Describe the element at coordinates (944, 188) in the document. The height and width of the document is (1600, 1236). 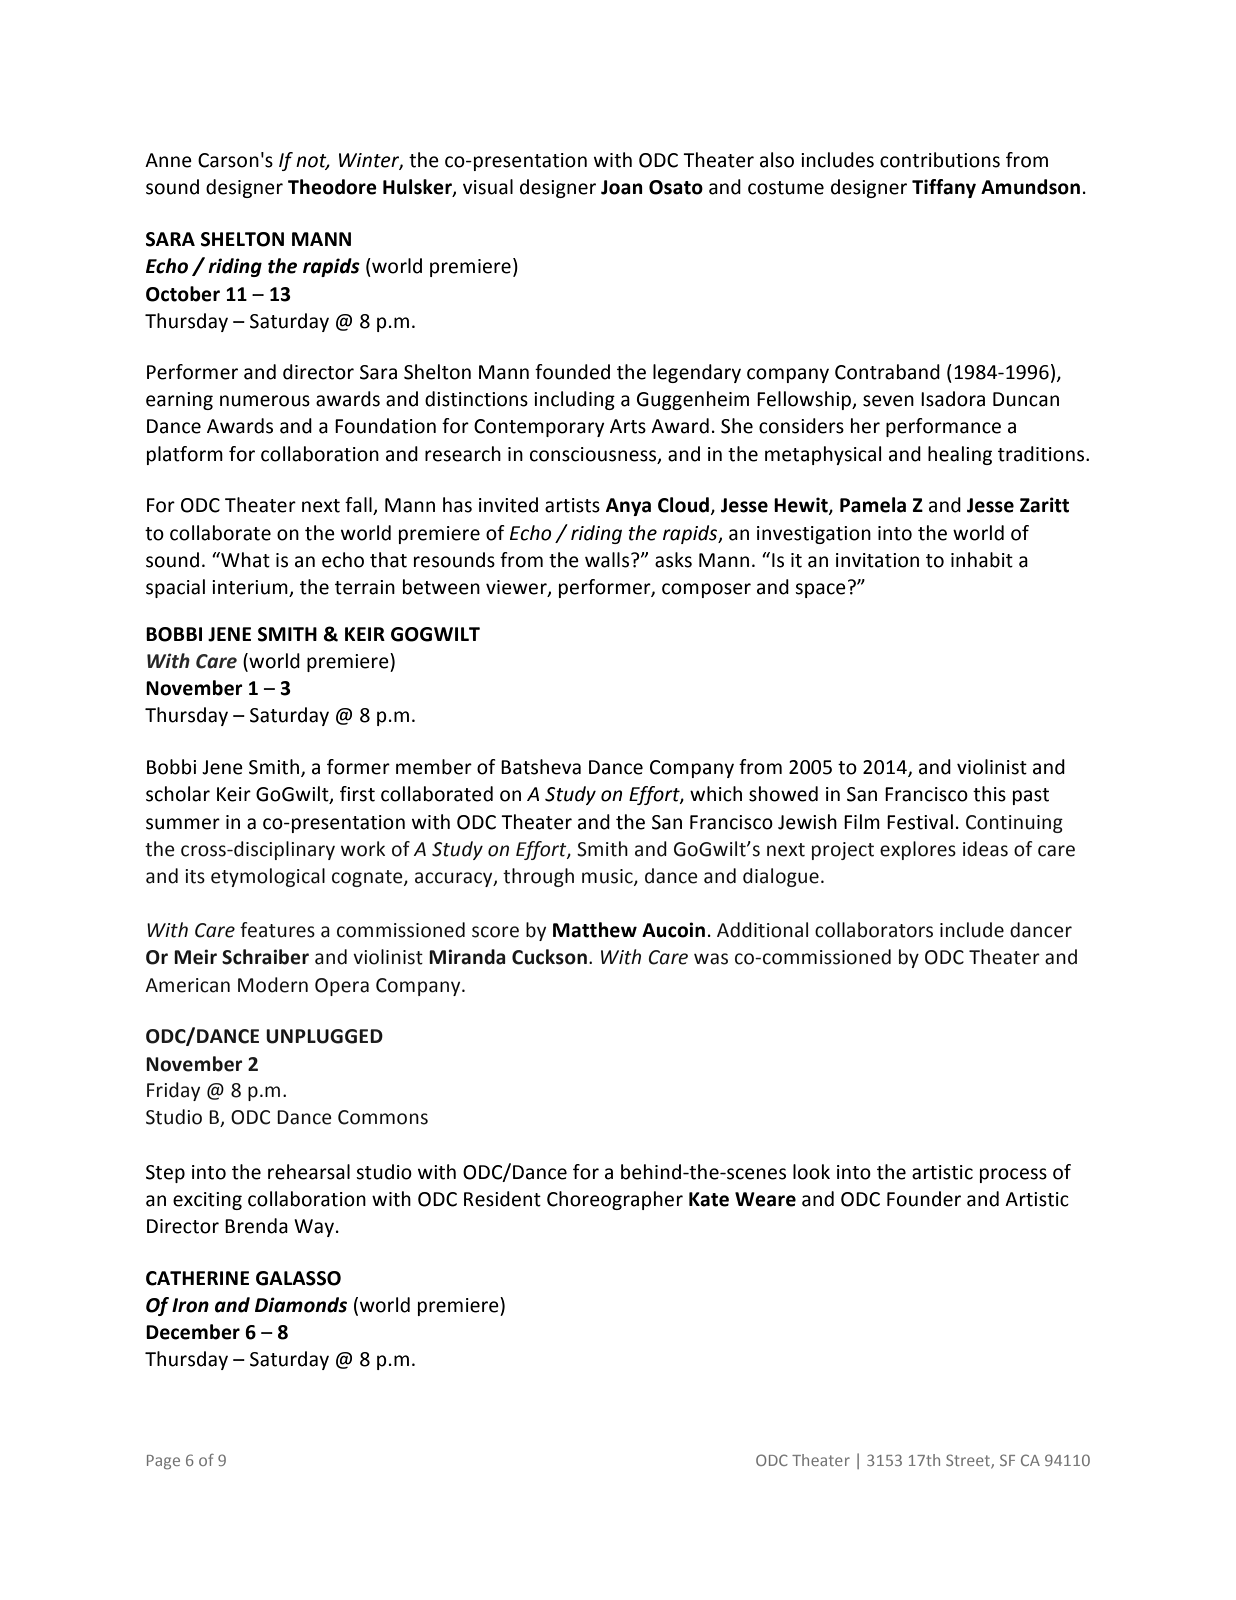
I see `Tiffany` at that location.
